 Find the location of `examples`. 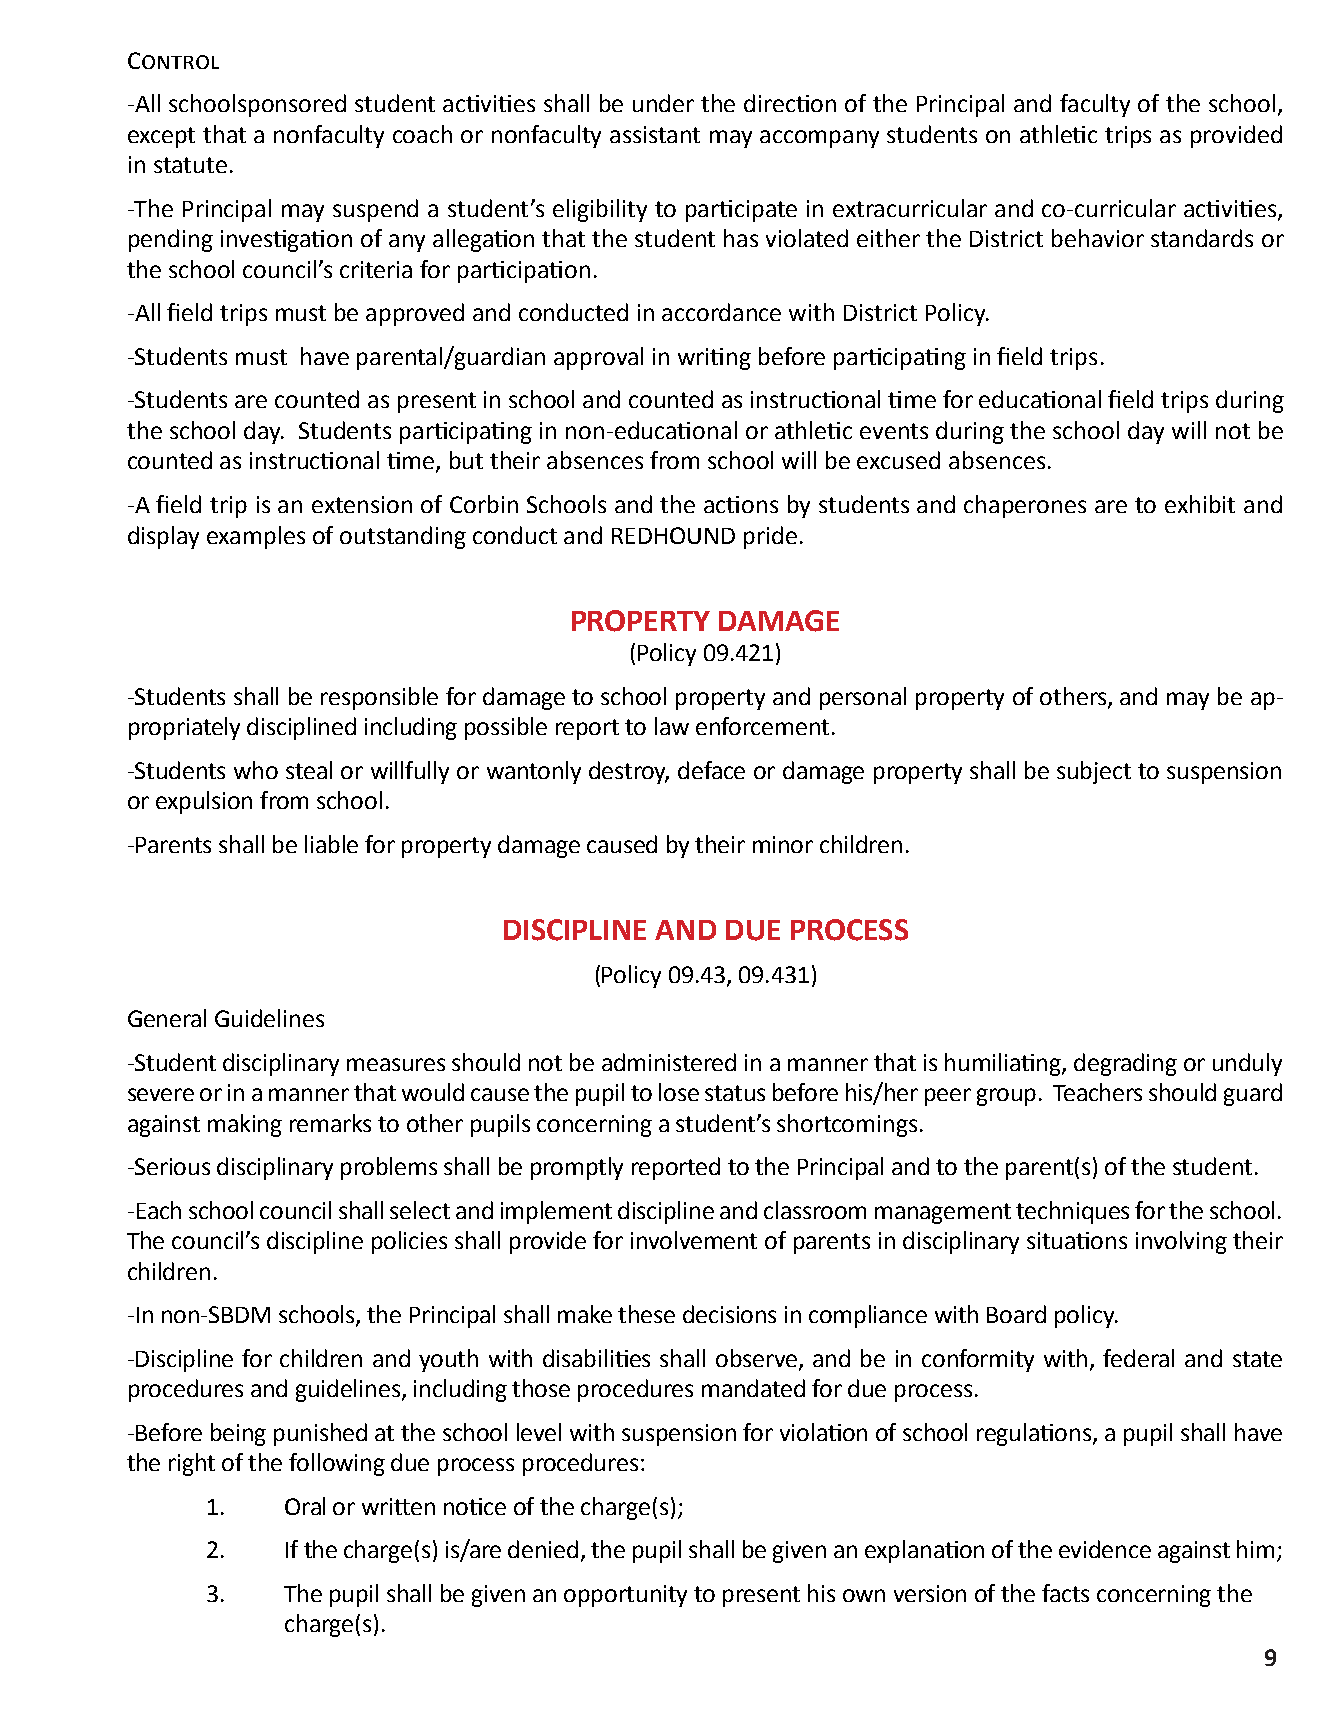

examples is located at coordinates (256, 537).
